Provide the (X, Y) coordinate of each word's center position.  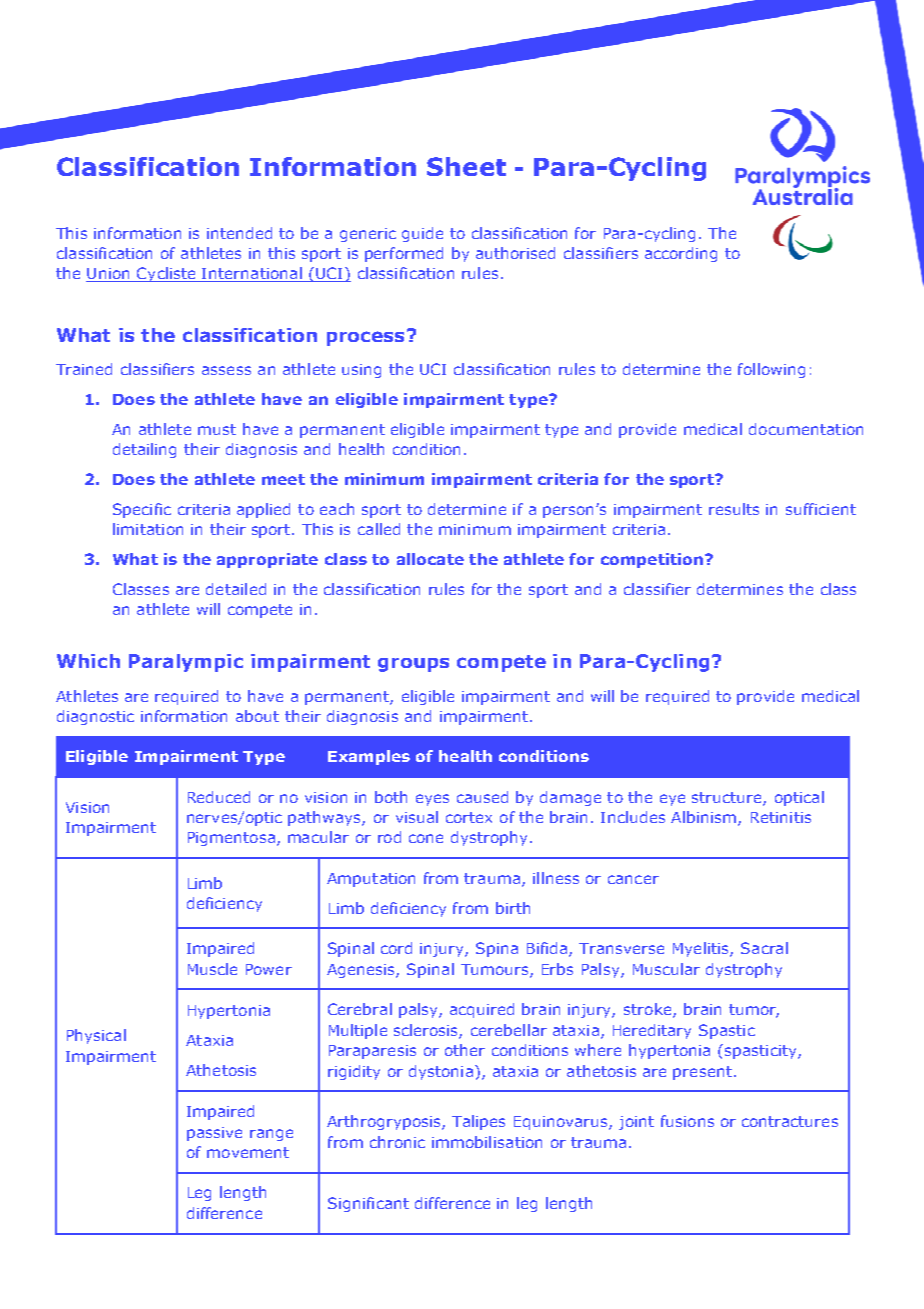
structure (728, 798)
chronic (397, 1142)
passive (214, 1134)
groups (413, 665)
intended (239, 233)
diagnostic (95, 717)
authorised (515, 253)
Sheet (466, 166)
